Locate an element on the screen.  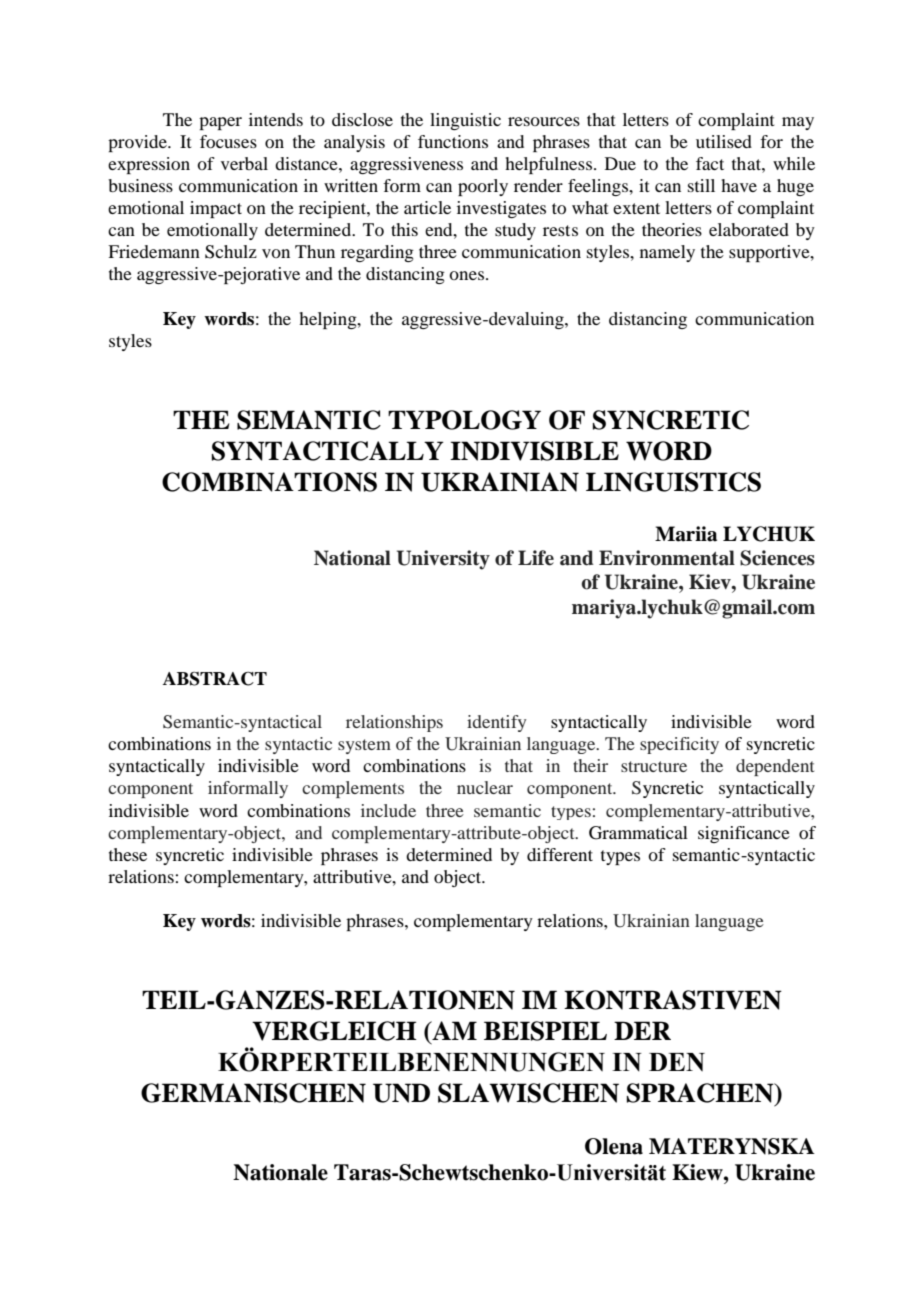
utilised is located at coordinates (724, 141).
